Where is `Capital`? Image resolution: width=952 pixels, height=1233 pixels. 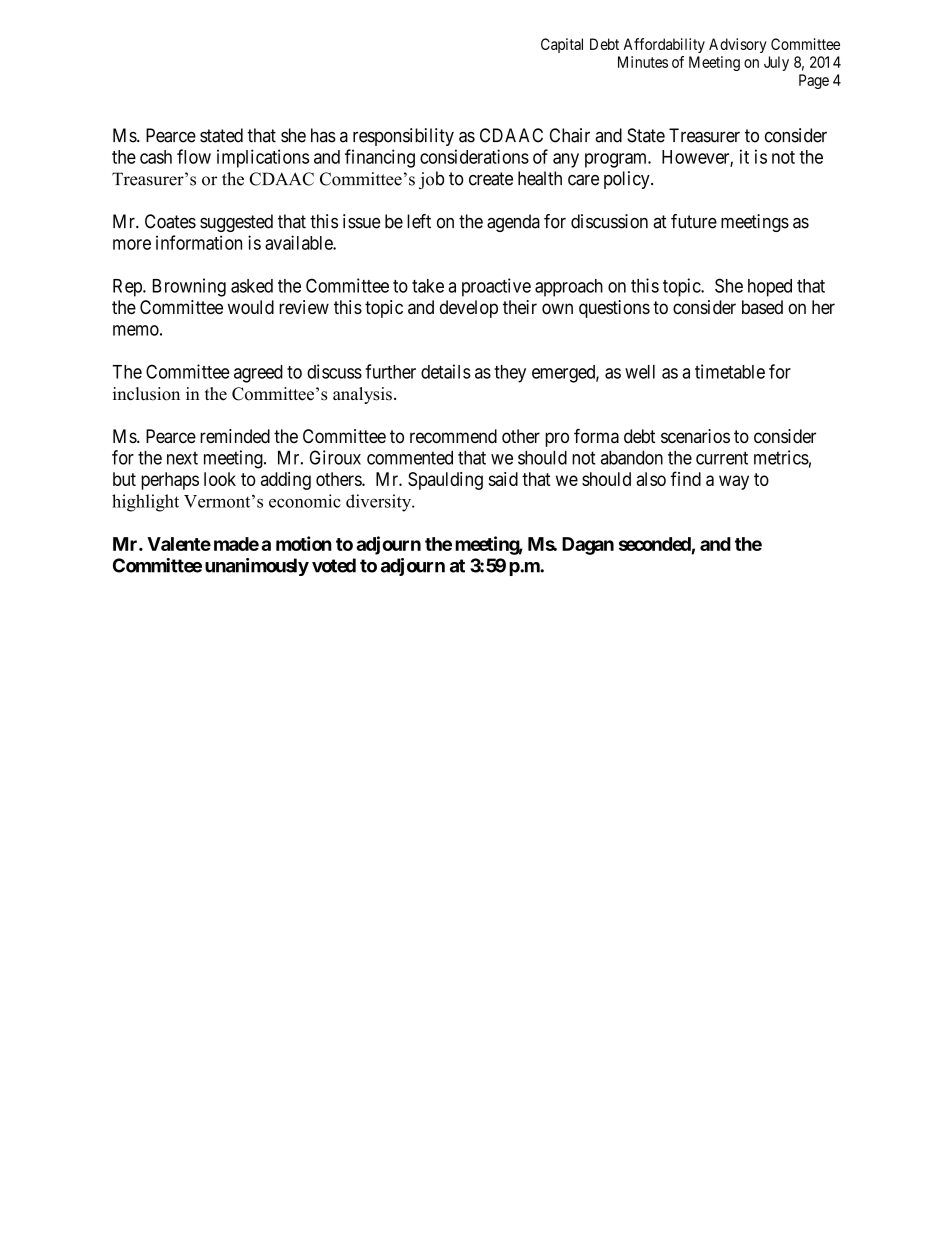
Capital is located at coordinates (562, 45).
